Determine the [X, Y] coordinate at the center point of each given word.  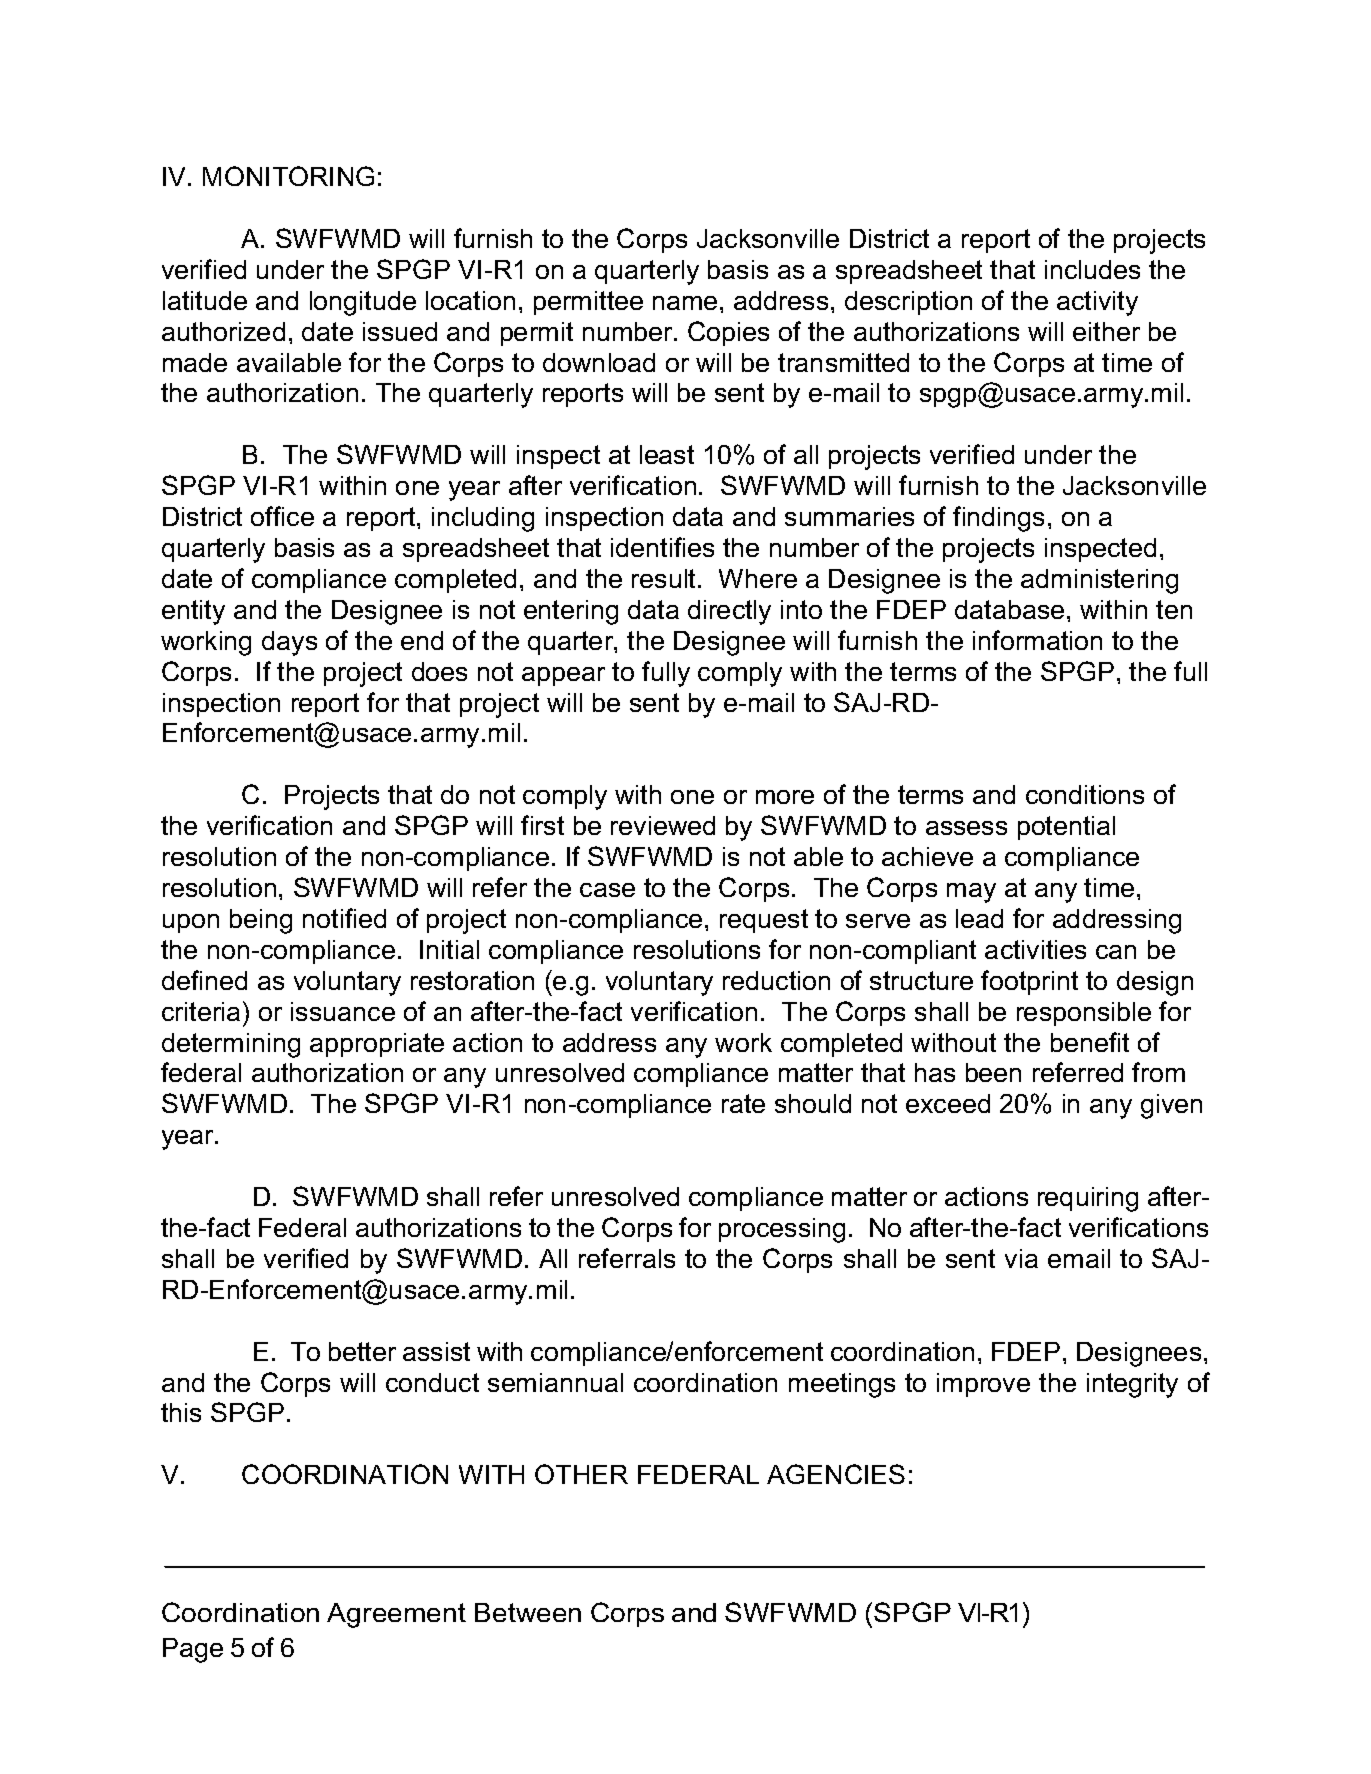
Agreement [396, 1615]
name [685, 303]
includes [1092, 269]
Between [528, 1612]
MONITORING [288, 176]
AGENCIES [836, 1474]
